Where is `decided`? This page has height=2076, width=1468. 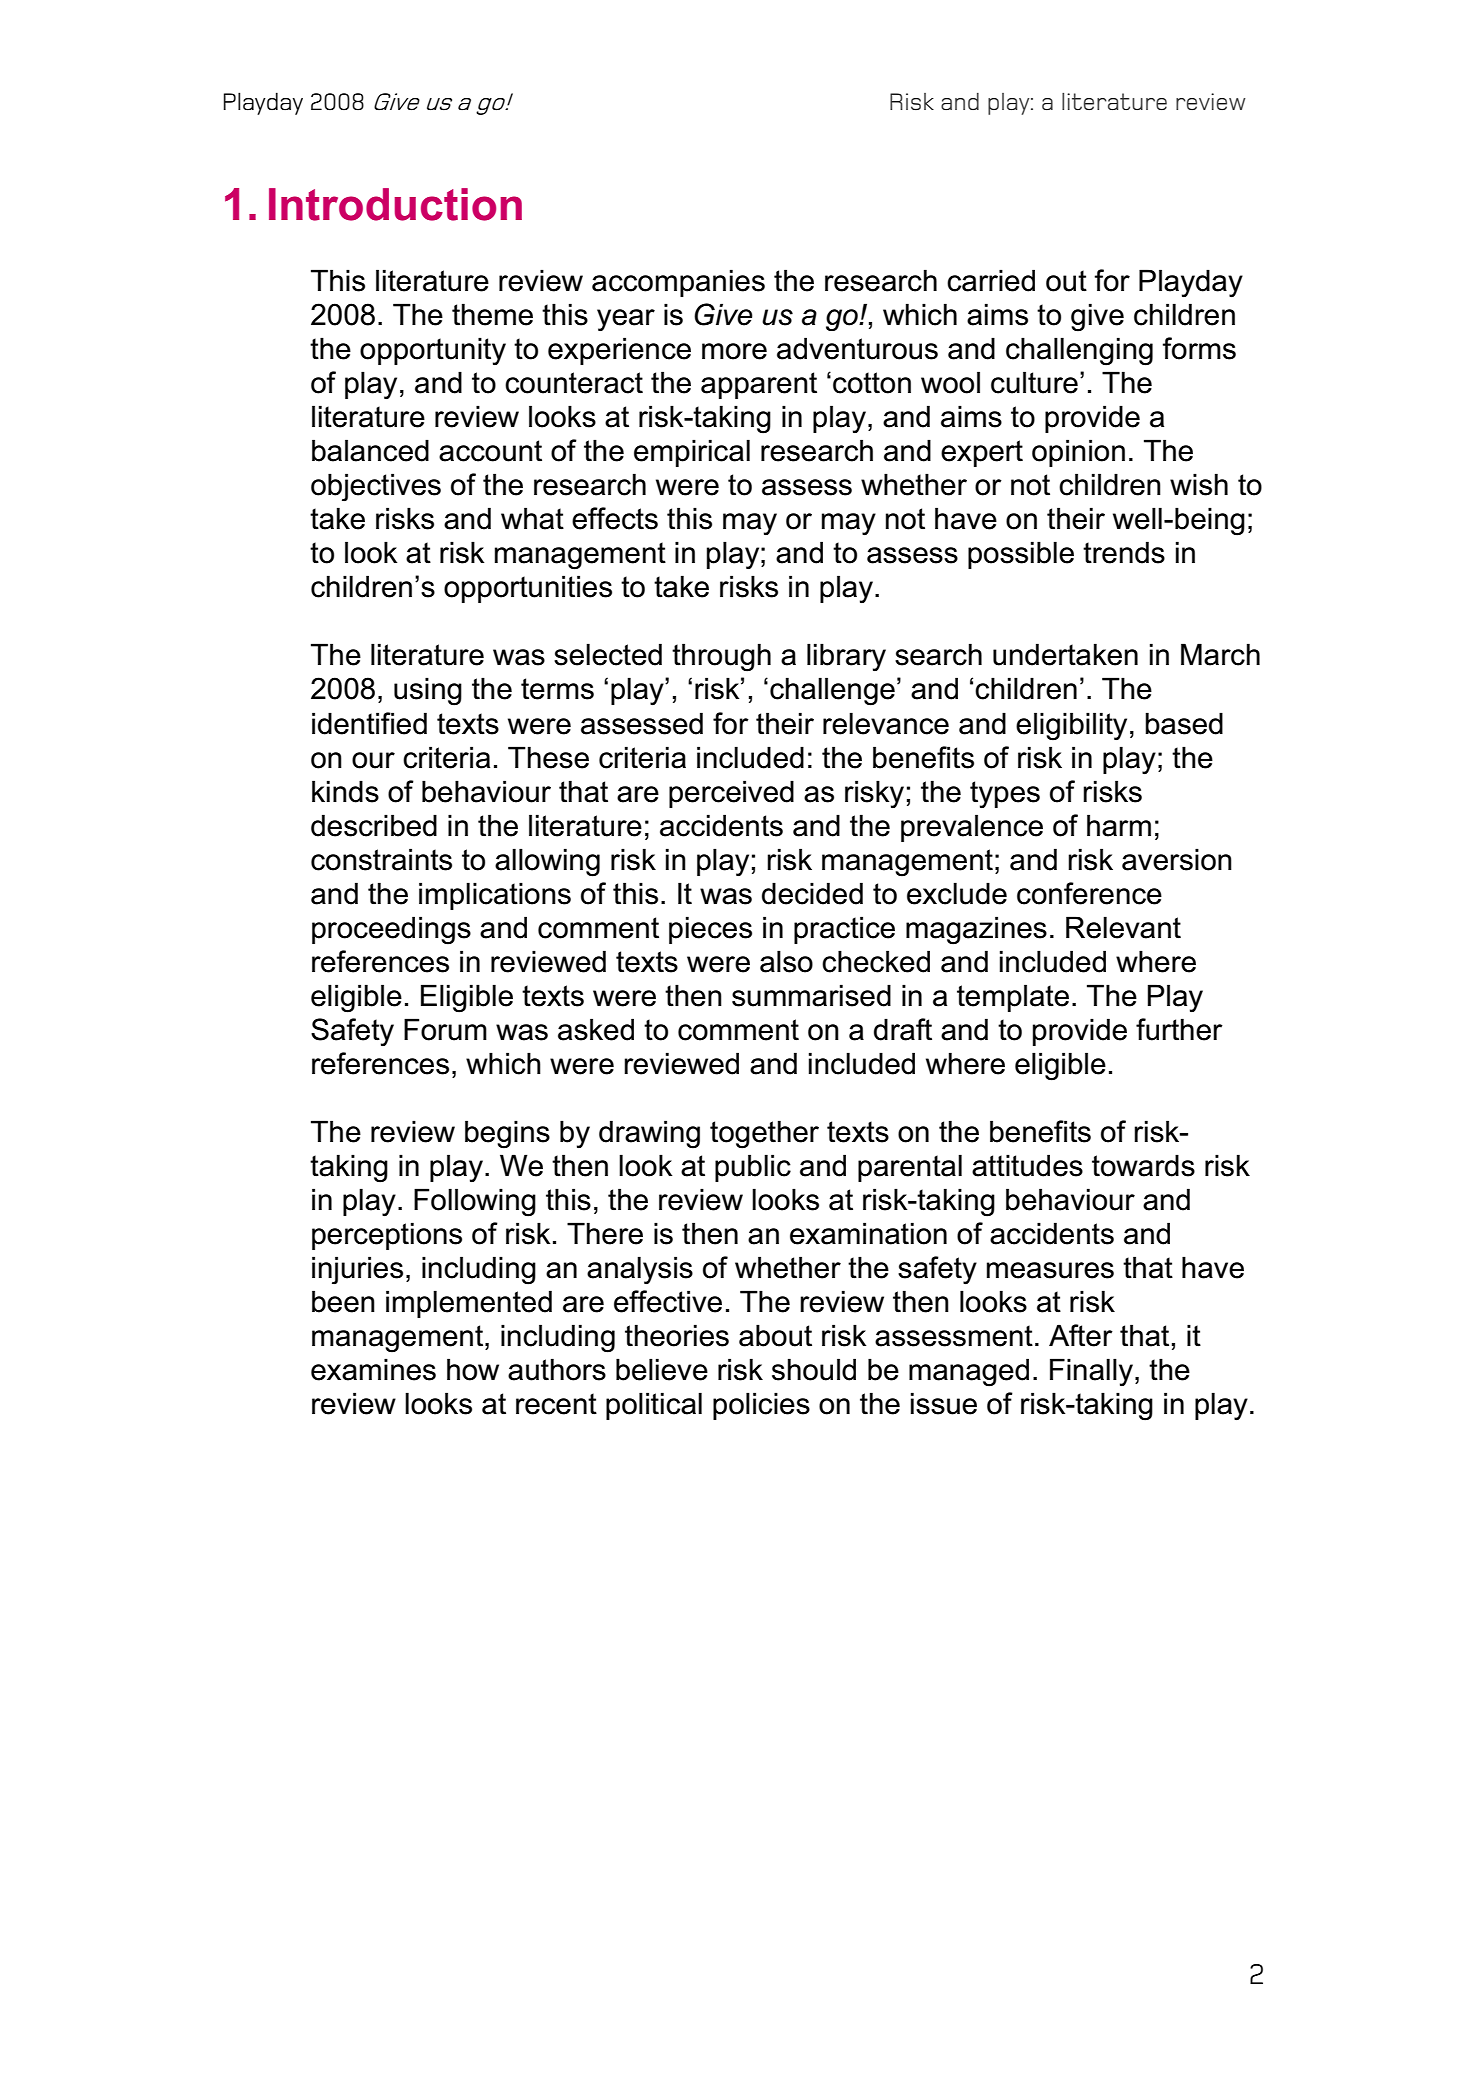 decided is located at coordinates (812, 893).
